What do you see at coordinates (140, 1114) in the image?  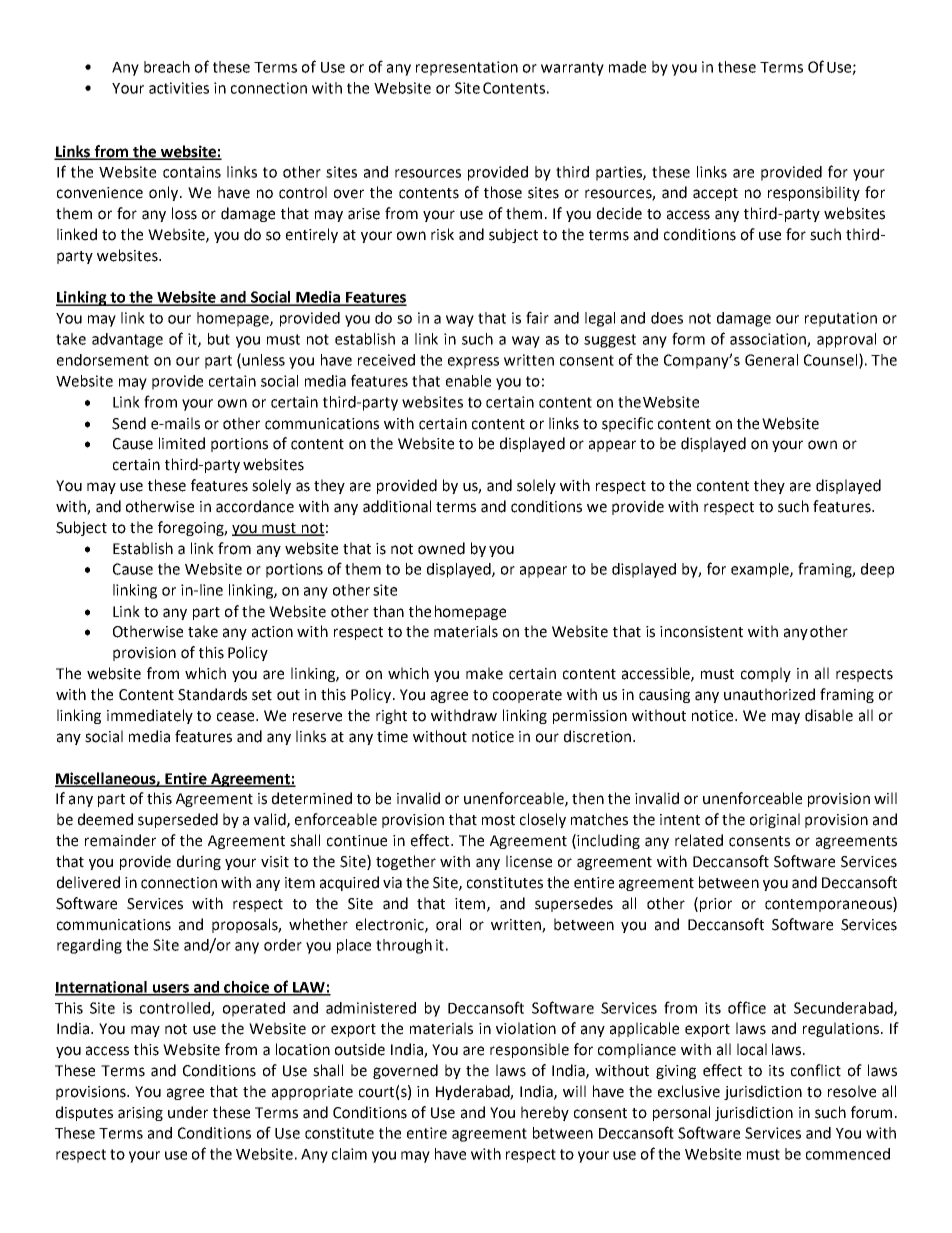 I see `arising` at bounding box center [140, 1114].
